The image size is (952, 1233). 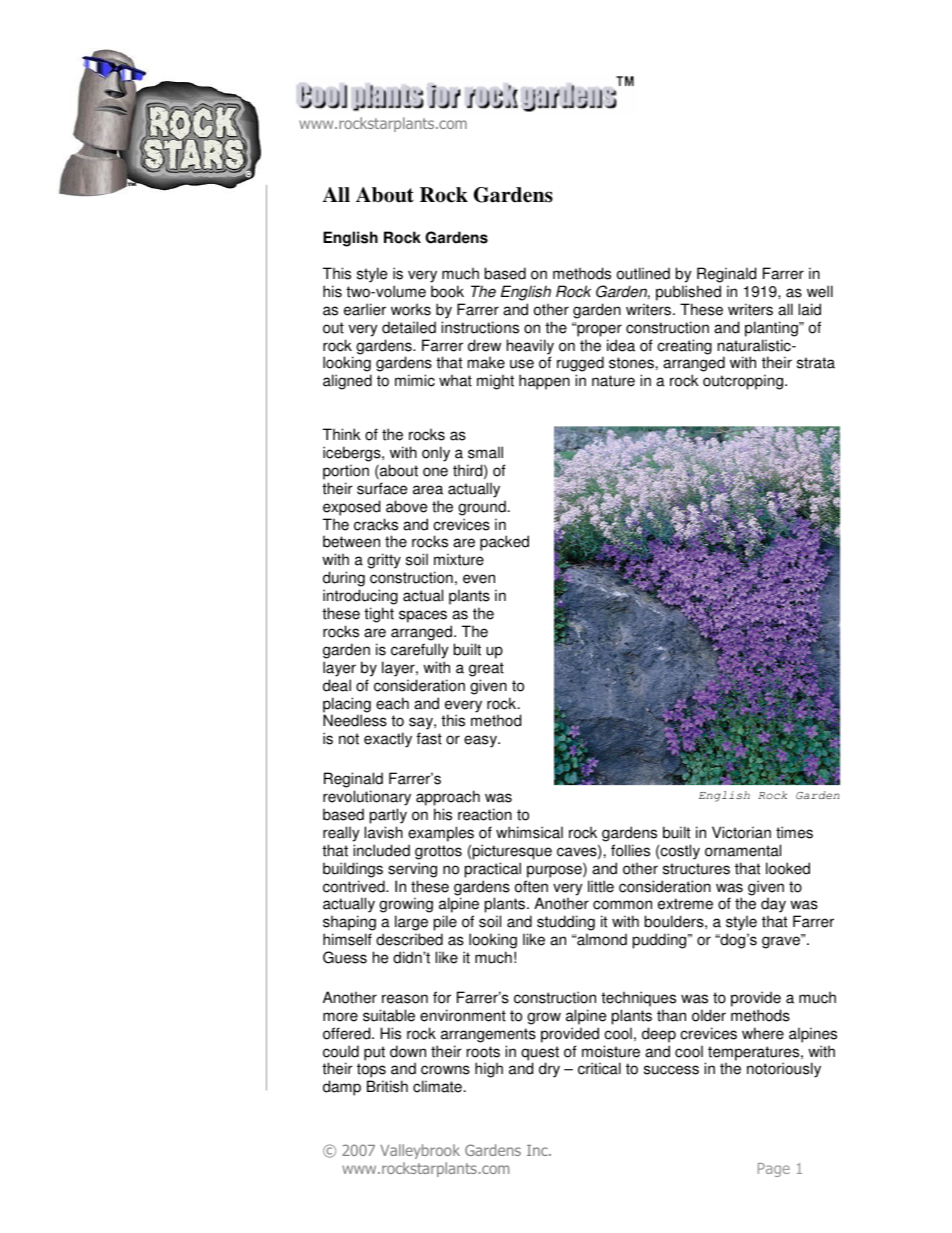 What do you see at coordinates (621, 345) in the image?
I see `idea` at bounding box center [621, 345].
